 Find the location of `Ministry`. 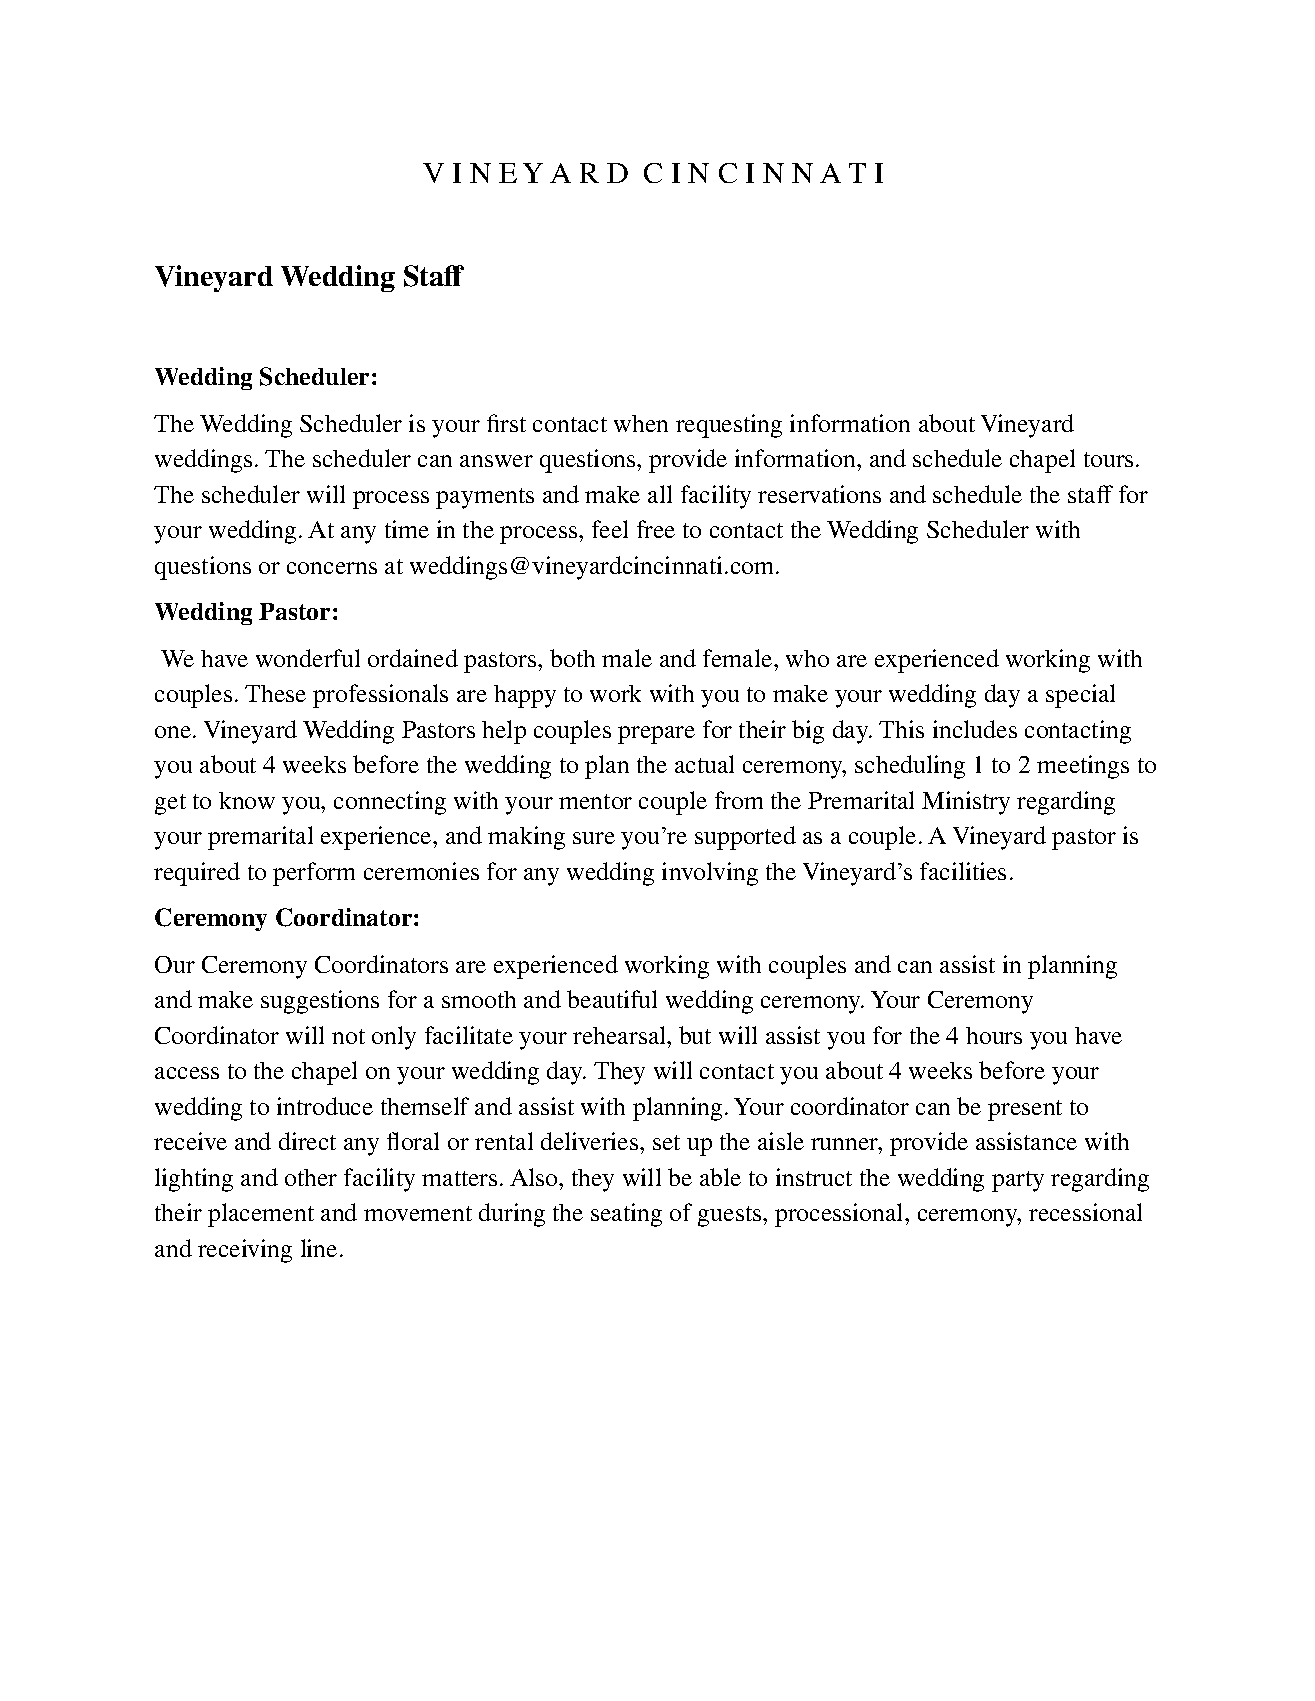

Ministry is located at coordinates (966, 803).
